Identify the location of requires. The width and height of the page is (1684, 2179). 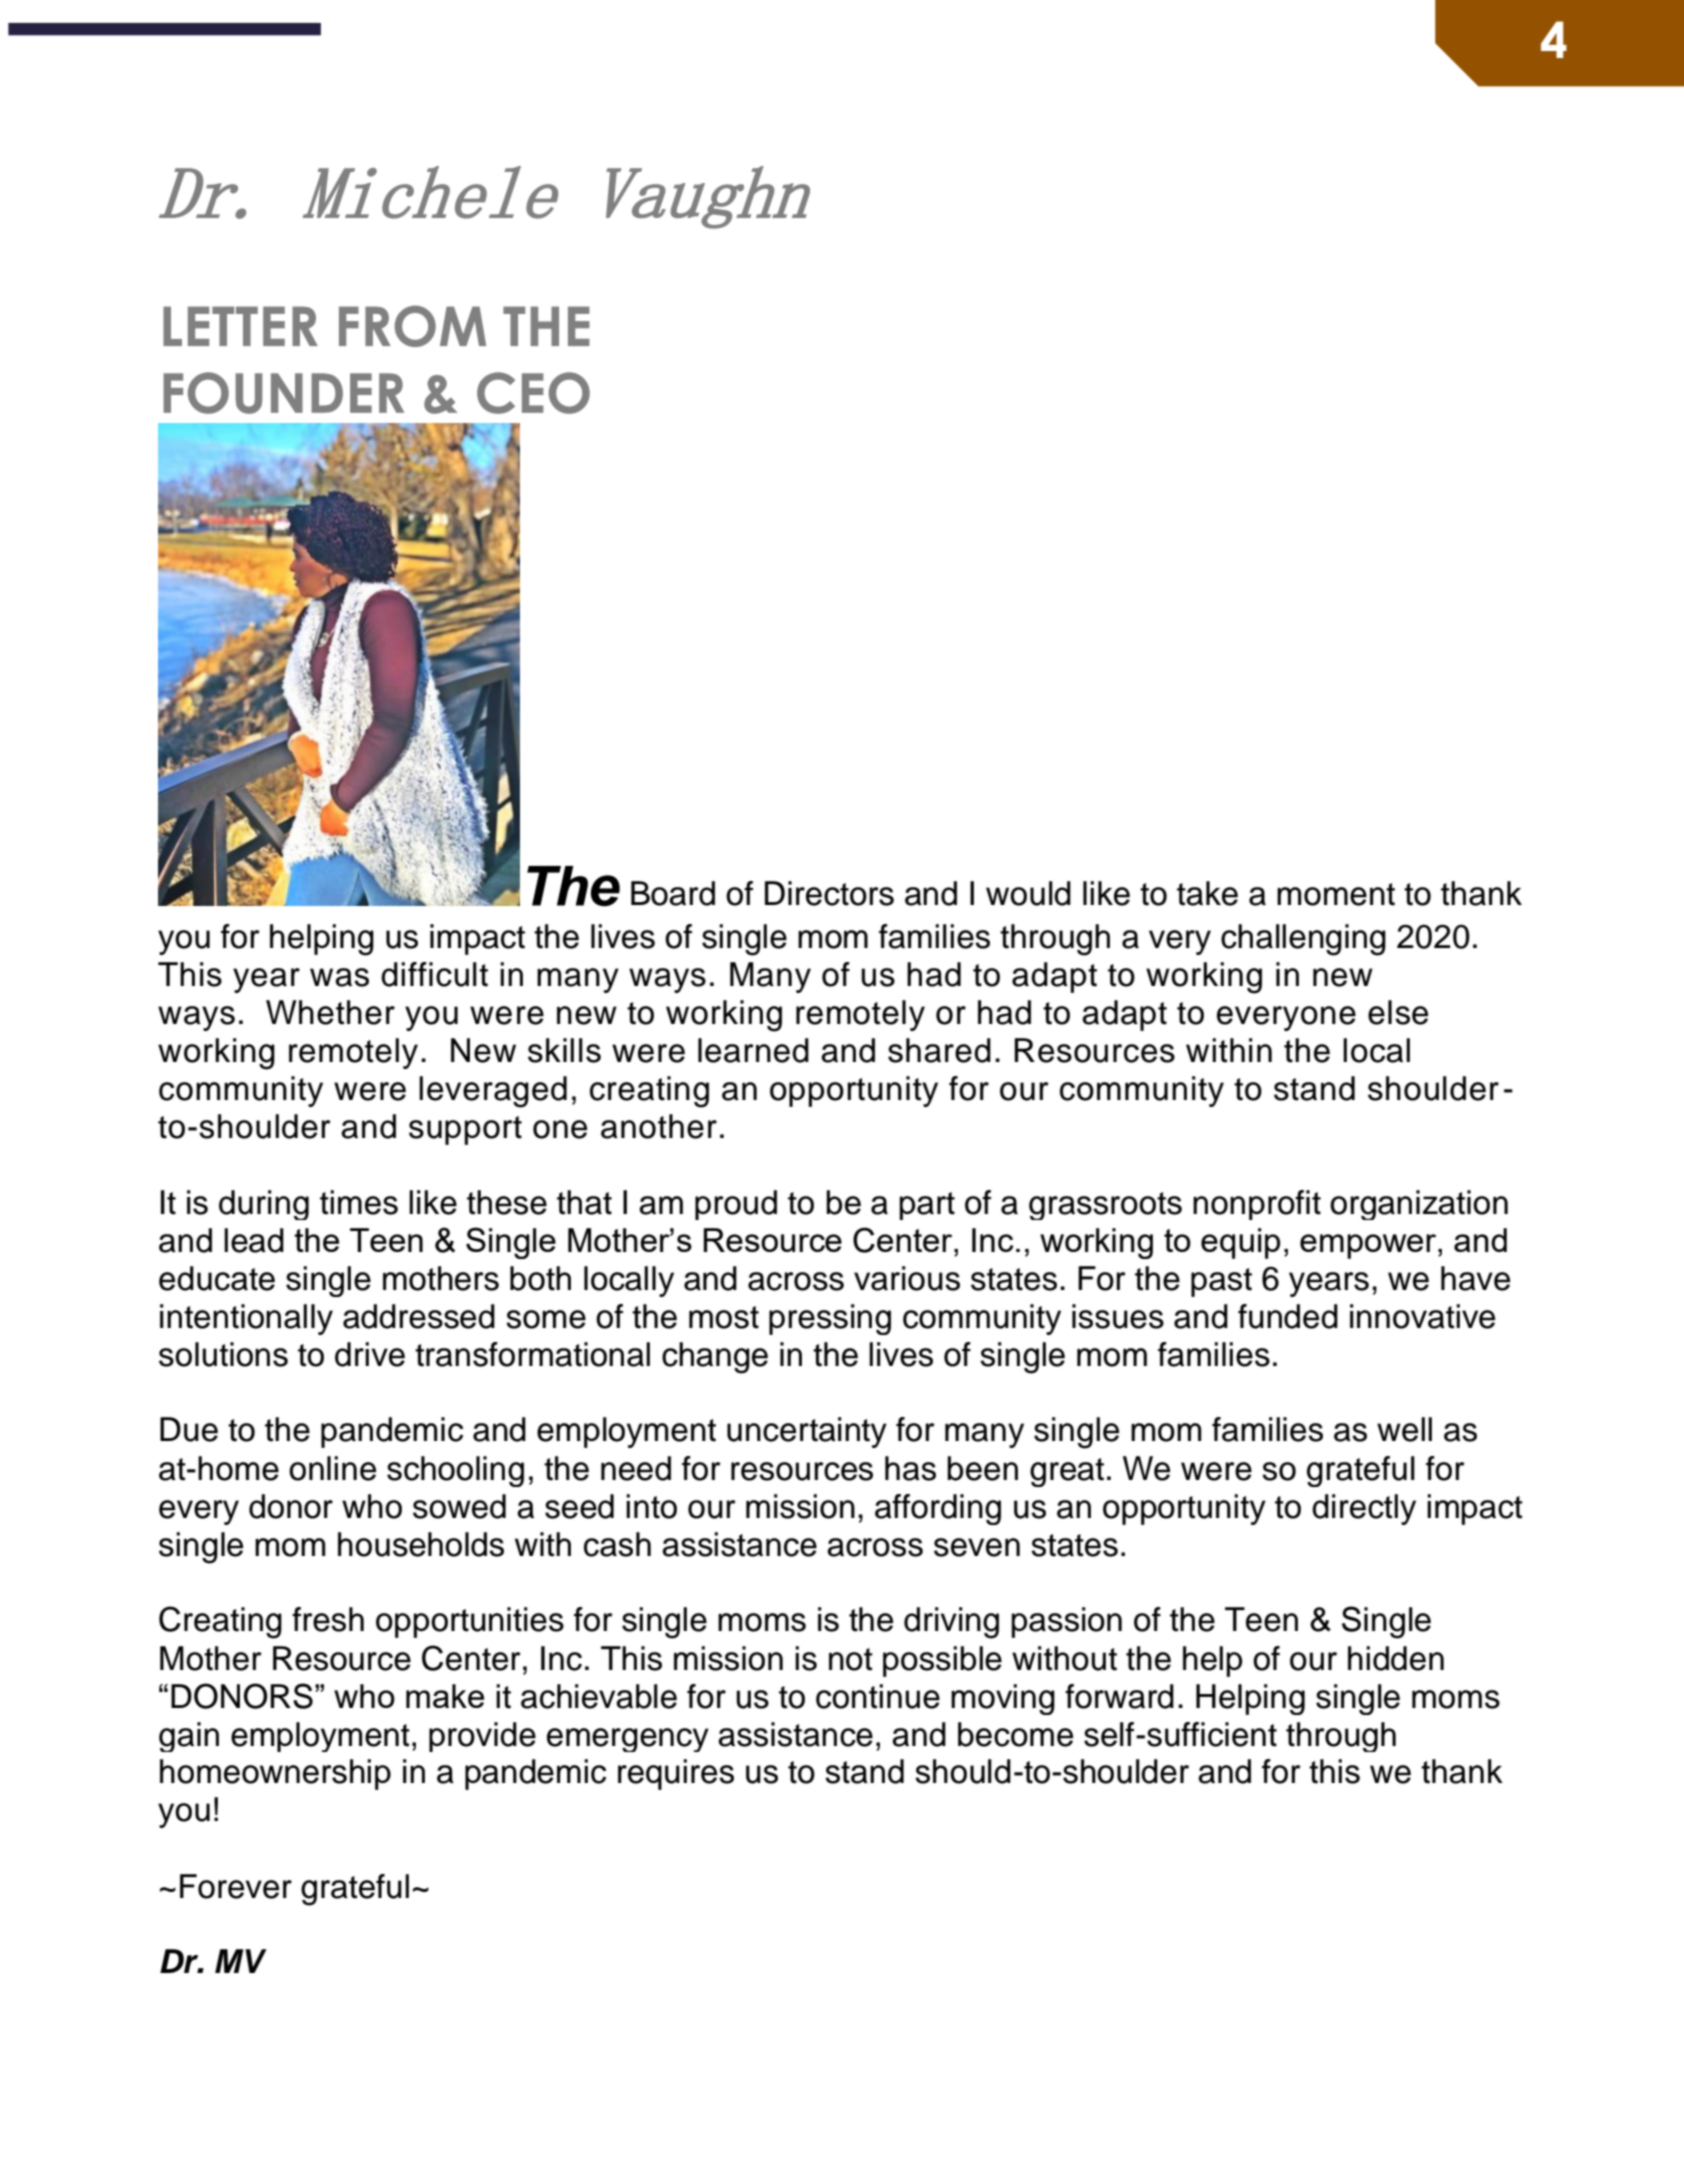
(676, 1774).
